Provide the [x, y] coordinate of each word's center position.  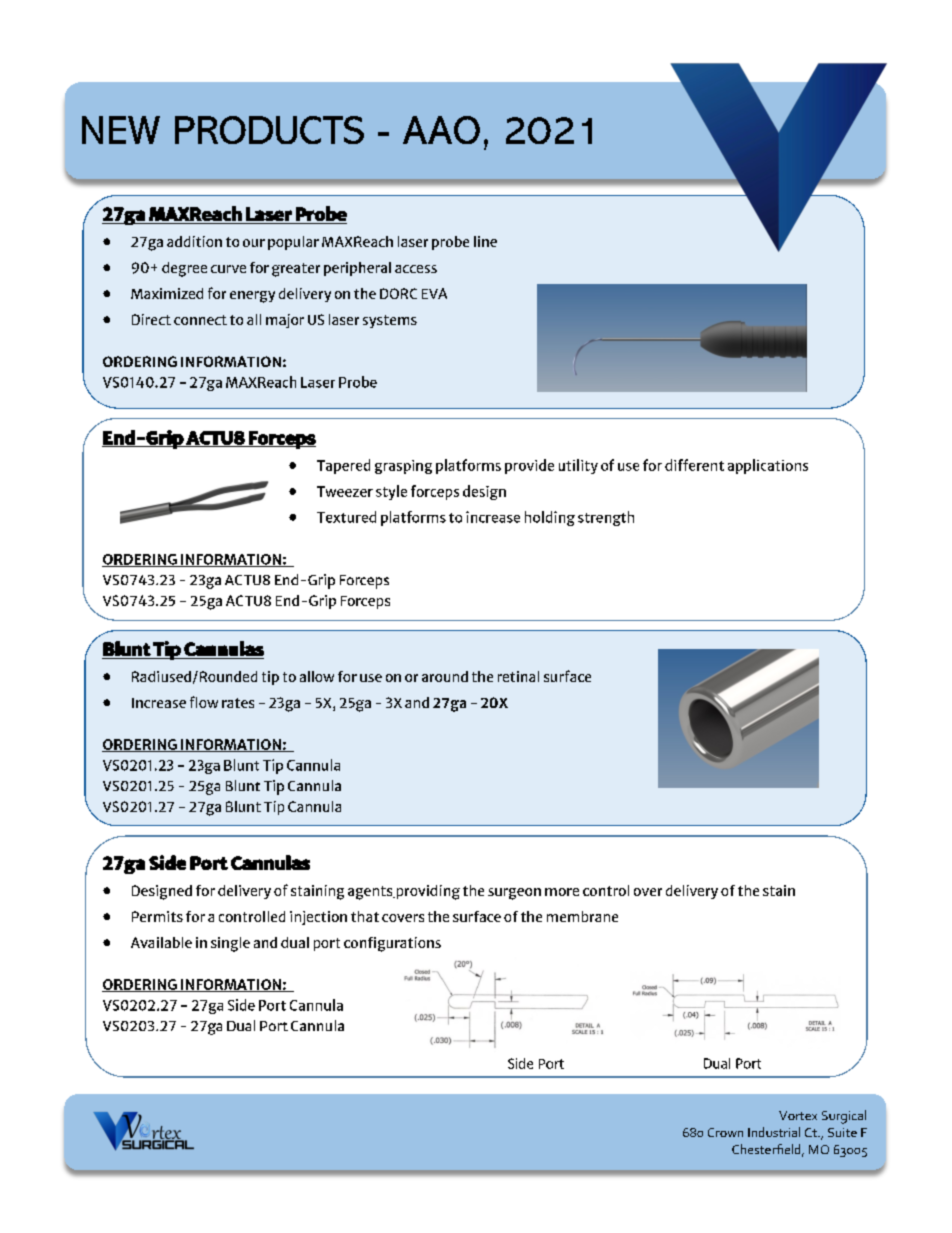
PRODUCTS [269, 130]
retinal [518, 676]
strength [606, 518]
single [230, 944]
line [485, 241]
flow [204, 702]
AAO [441, 130]
